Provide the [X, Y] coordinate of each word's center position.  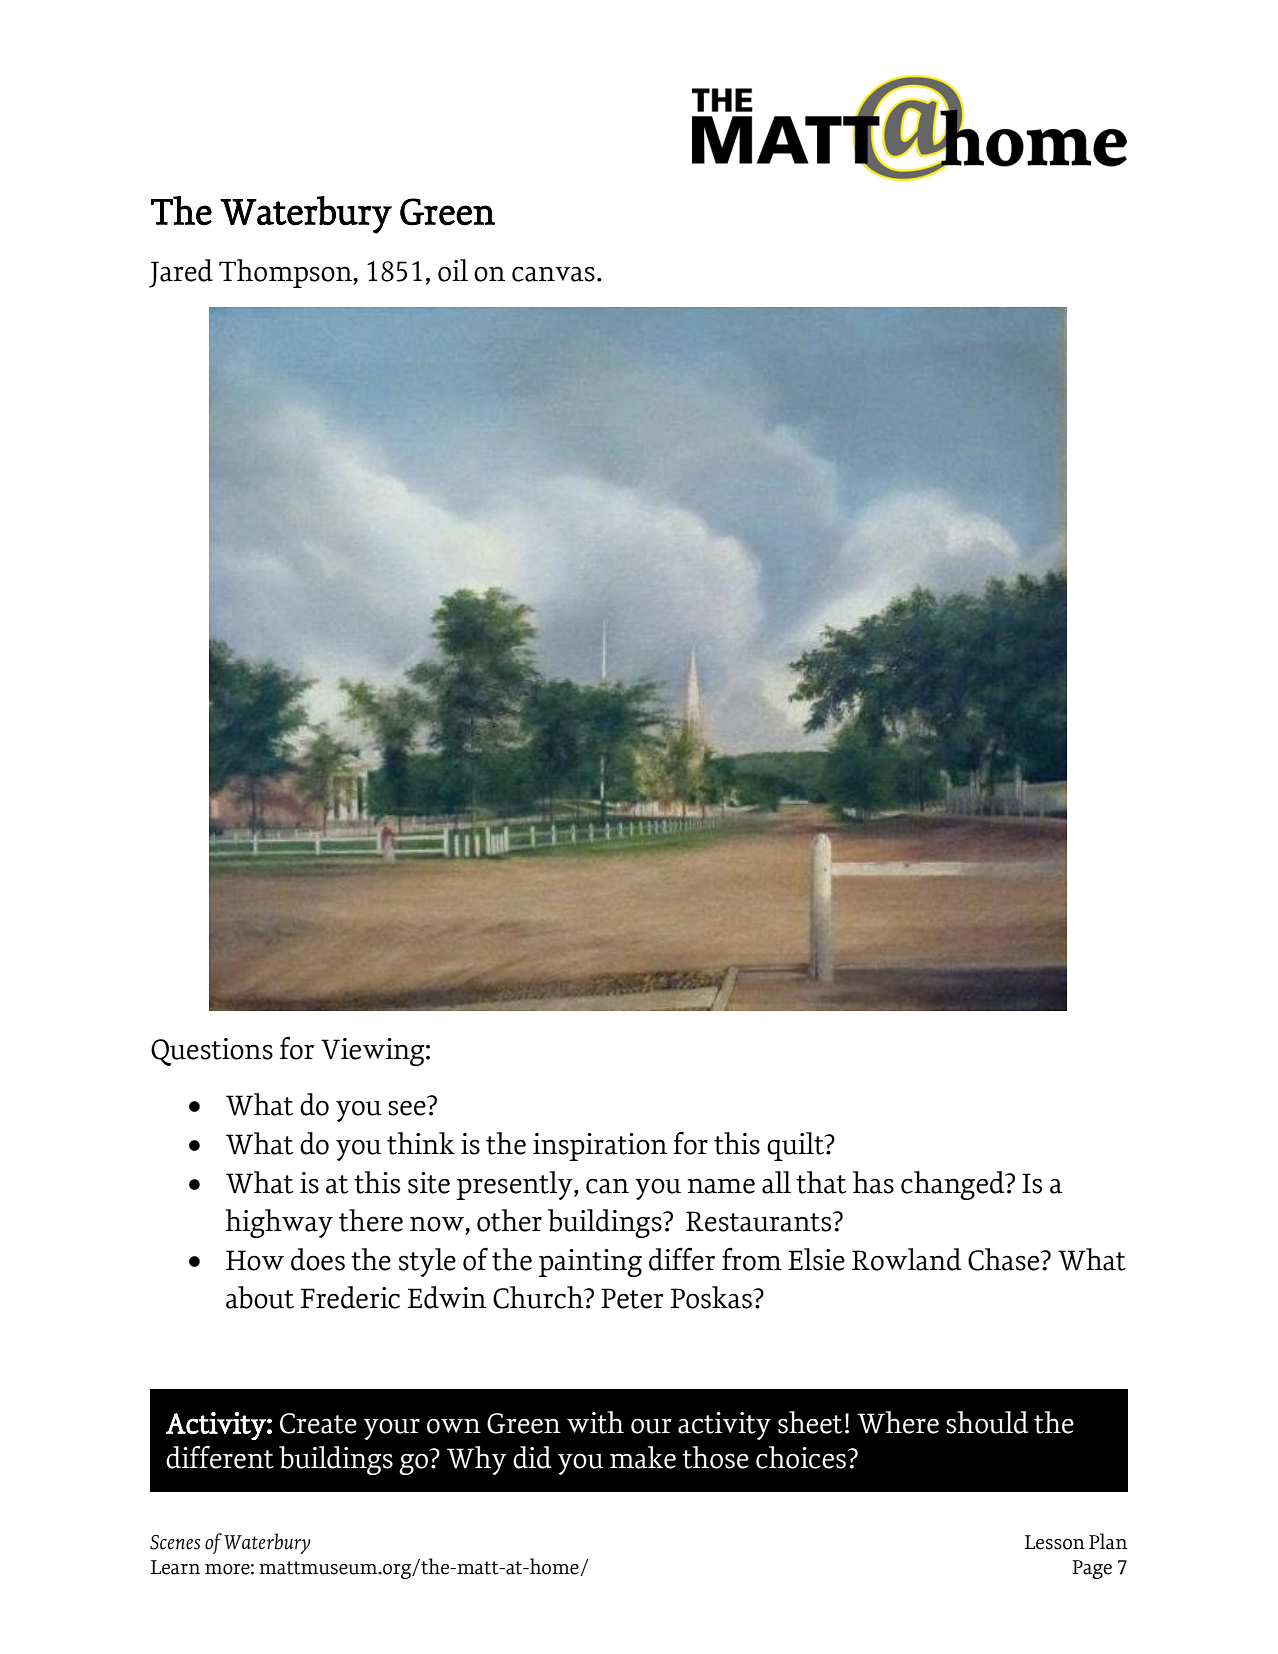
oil [453, 270]
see [407, 1108]
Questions [212, 1052]
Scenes [175, 1542]
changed [954, 1185]
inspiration [600, 1147]
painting [590, 1263]
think [421, 1143]
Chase [1005, 1259]
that [821, 1182]
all [776, 1182]
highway [279, 1223]
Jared [181, 273]
